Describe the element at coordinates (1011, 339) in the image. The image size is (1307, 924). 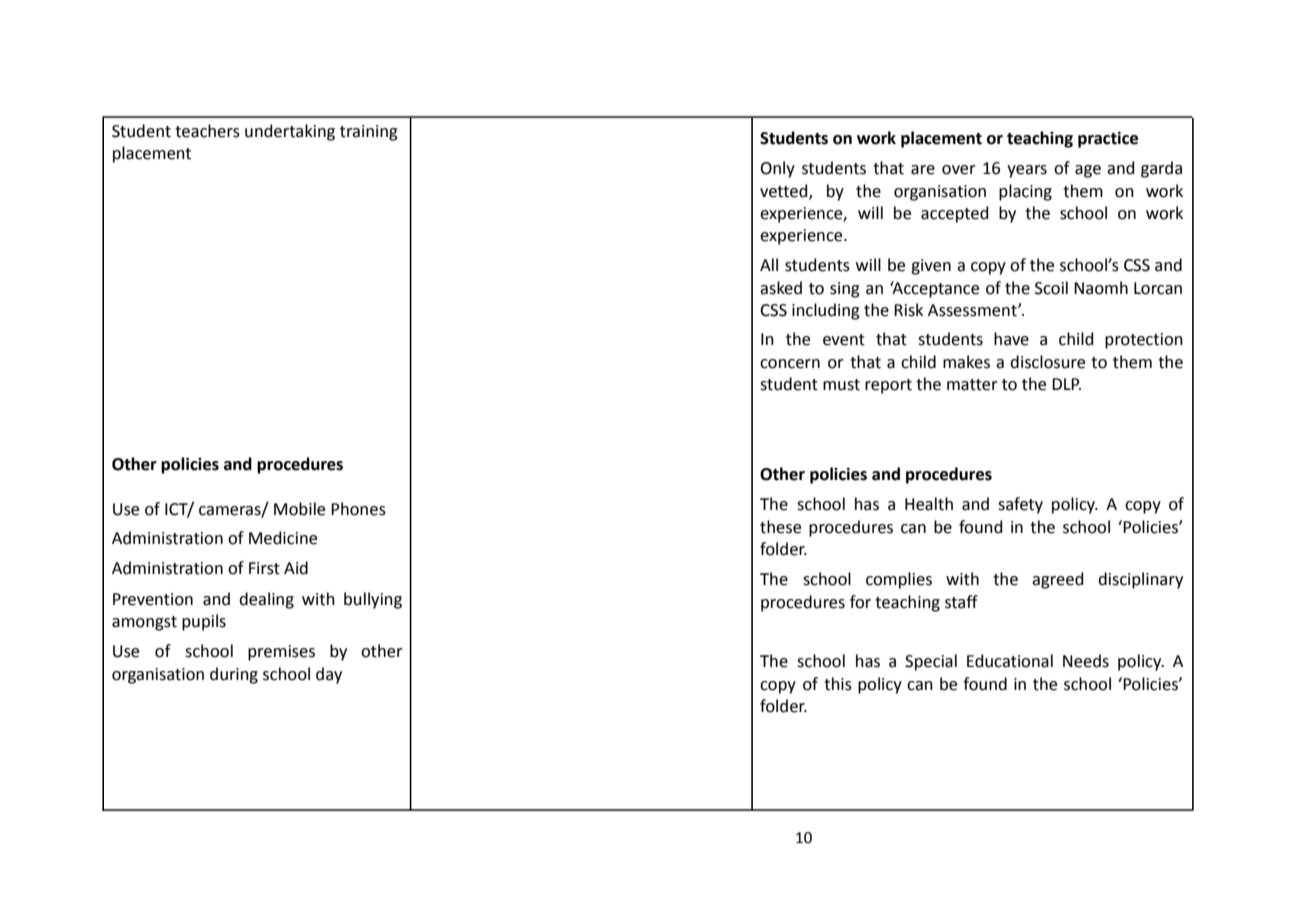
I see `have` at that location.
